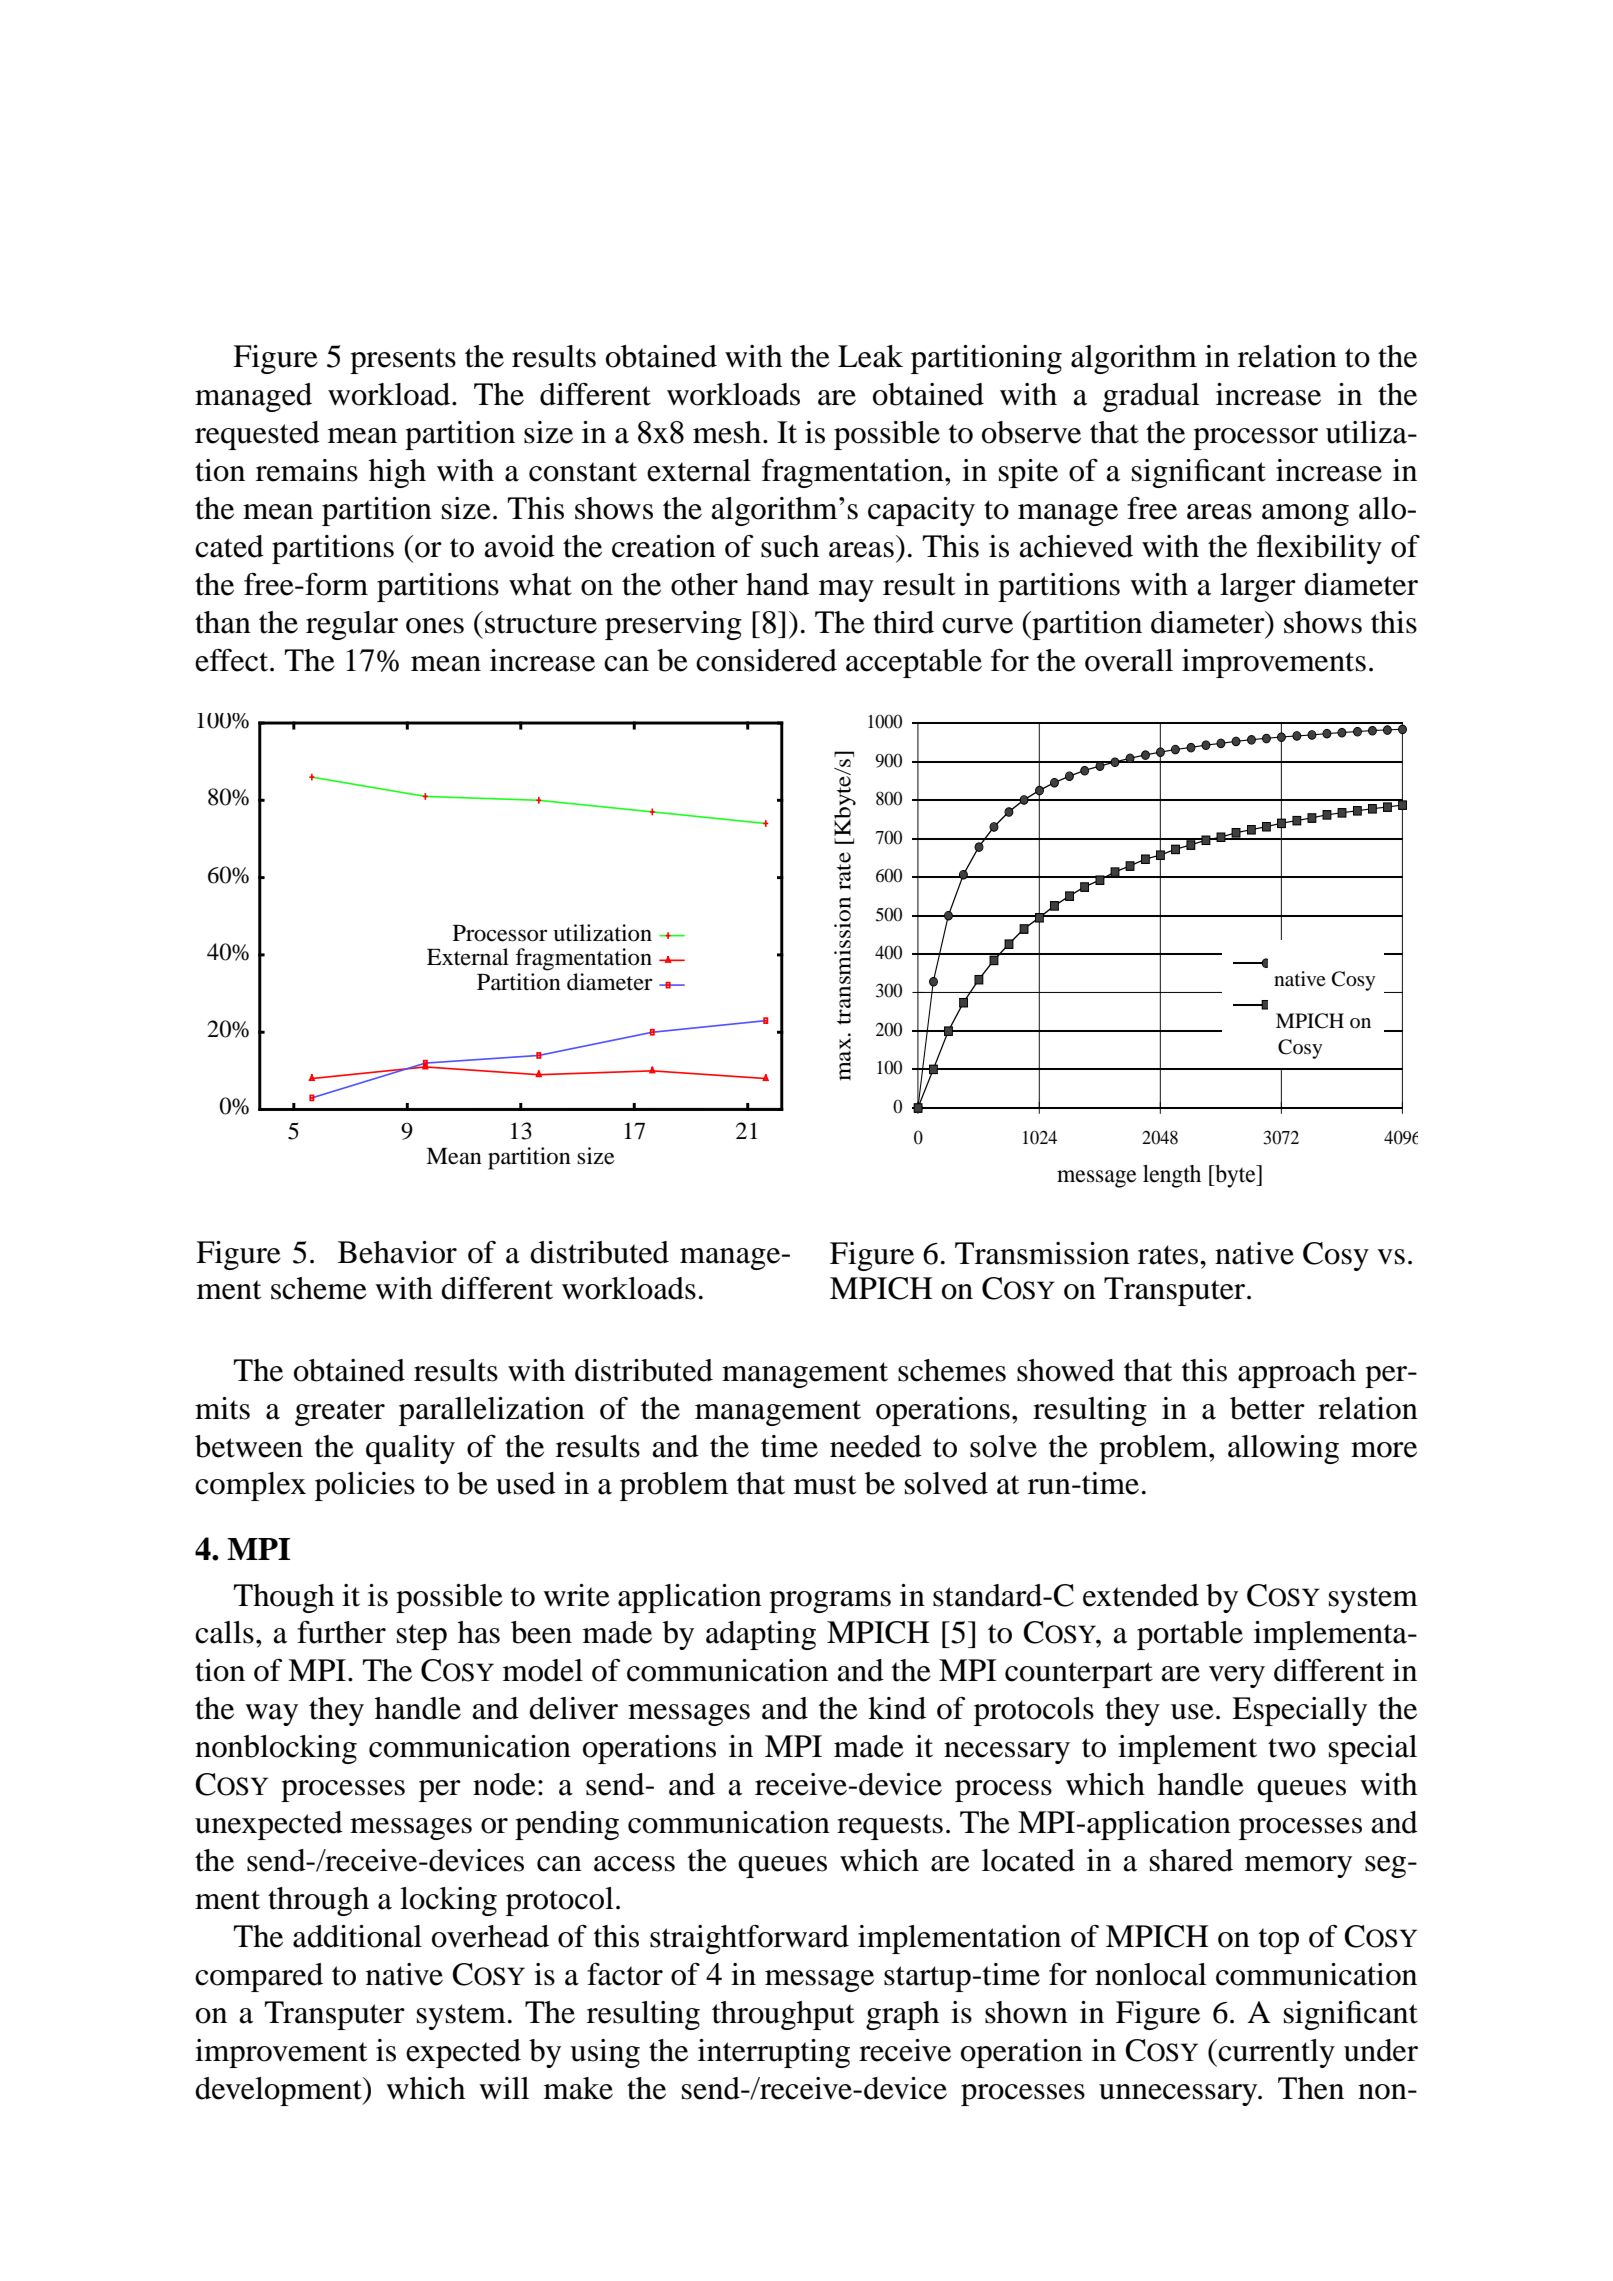 This document has height=2281, width=1613. I want to click on mesh, so click(728, 432).
